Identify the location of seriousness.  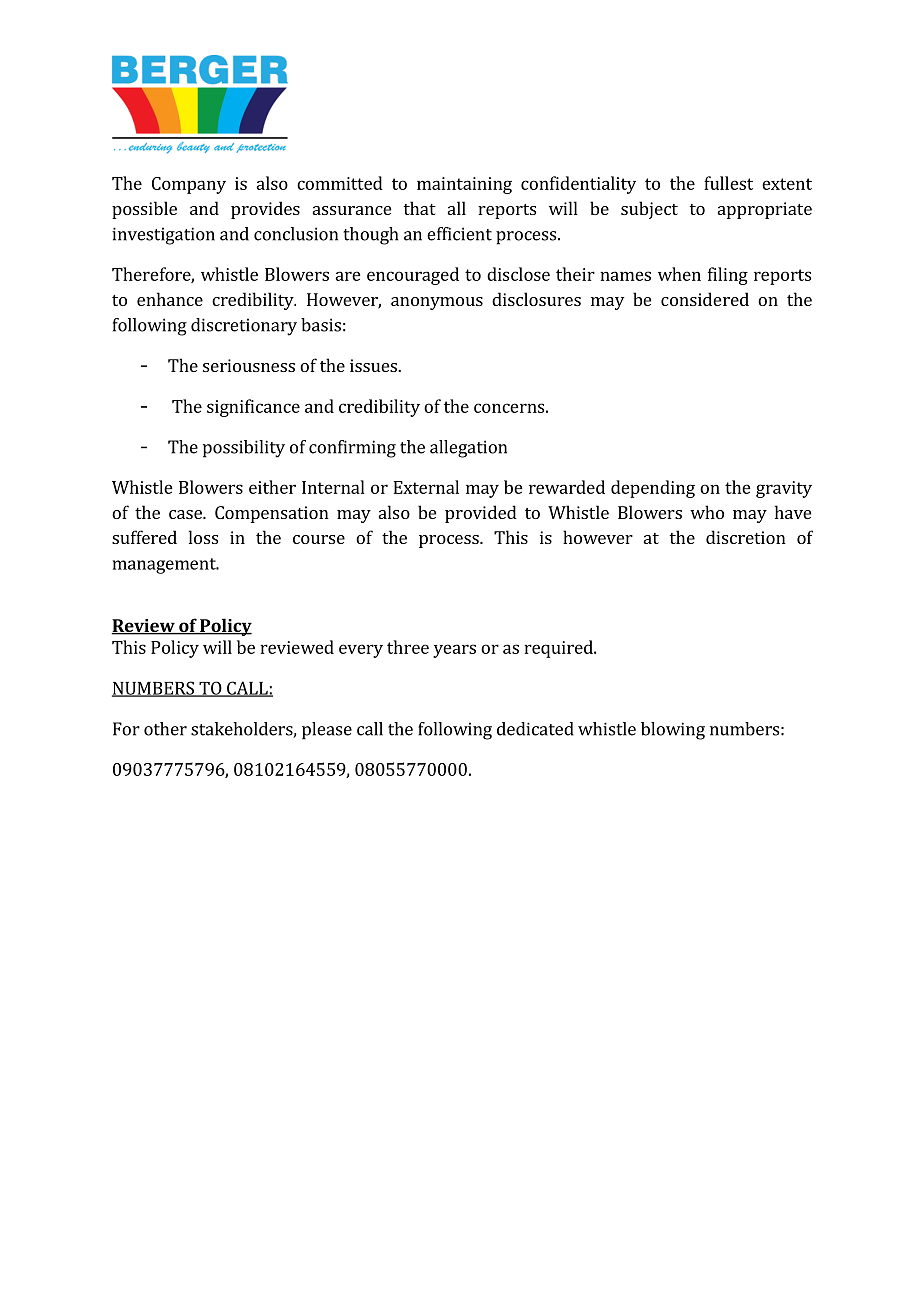
(249, 365).
